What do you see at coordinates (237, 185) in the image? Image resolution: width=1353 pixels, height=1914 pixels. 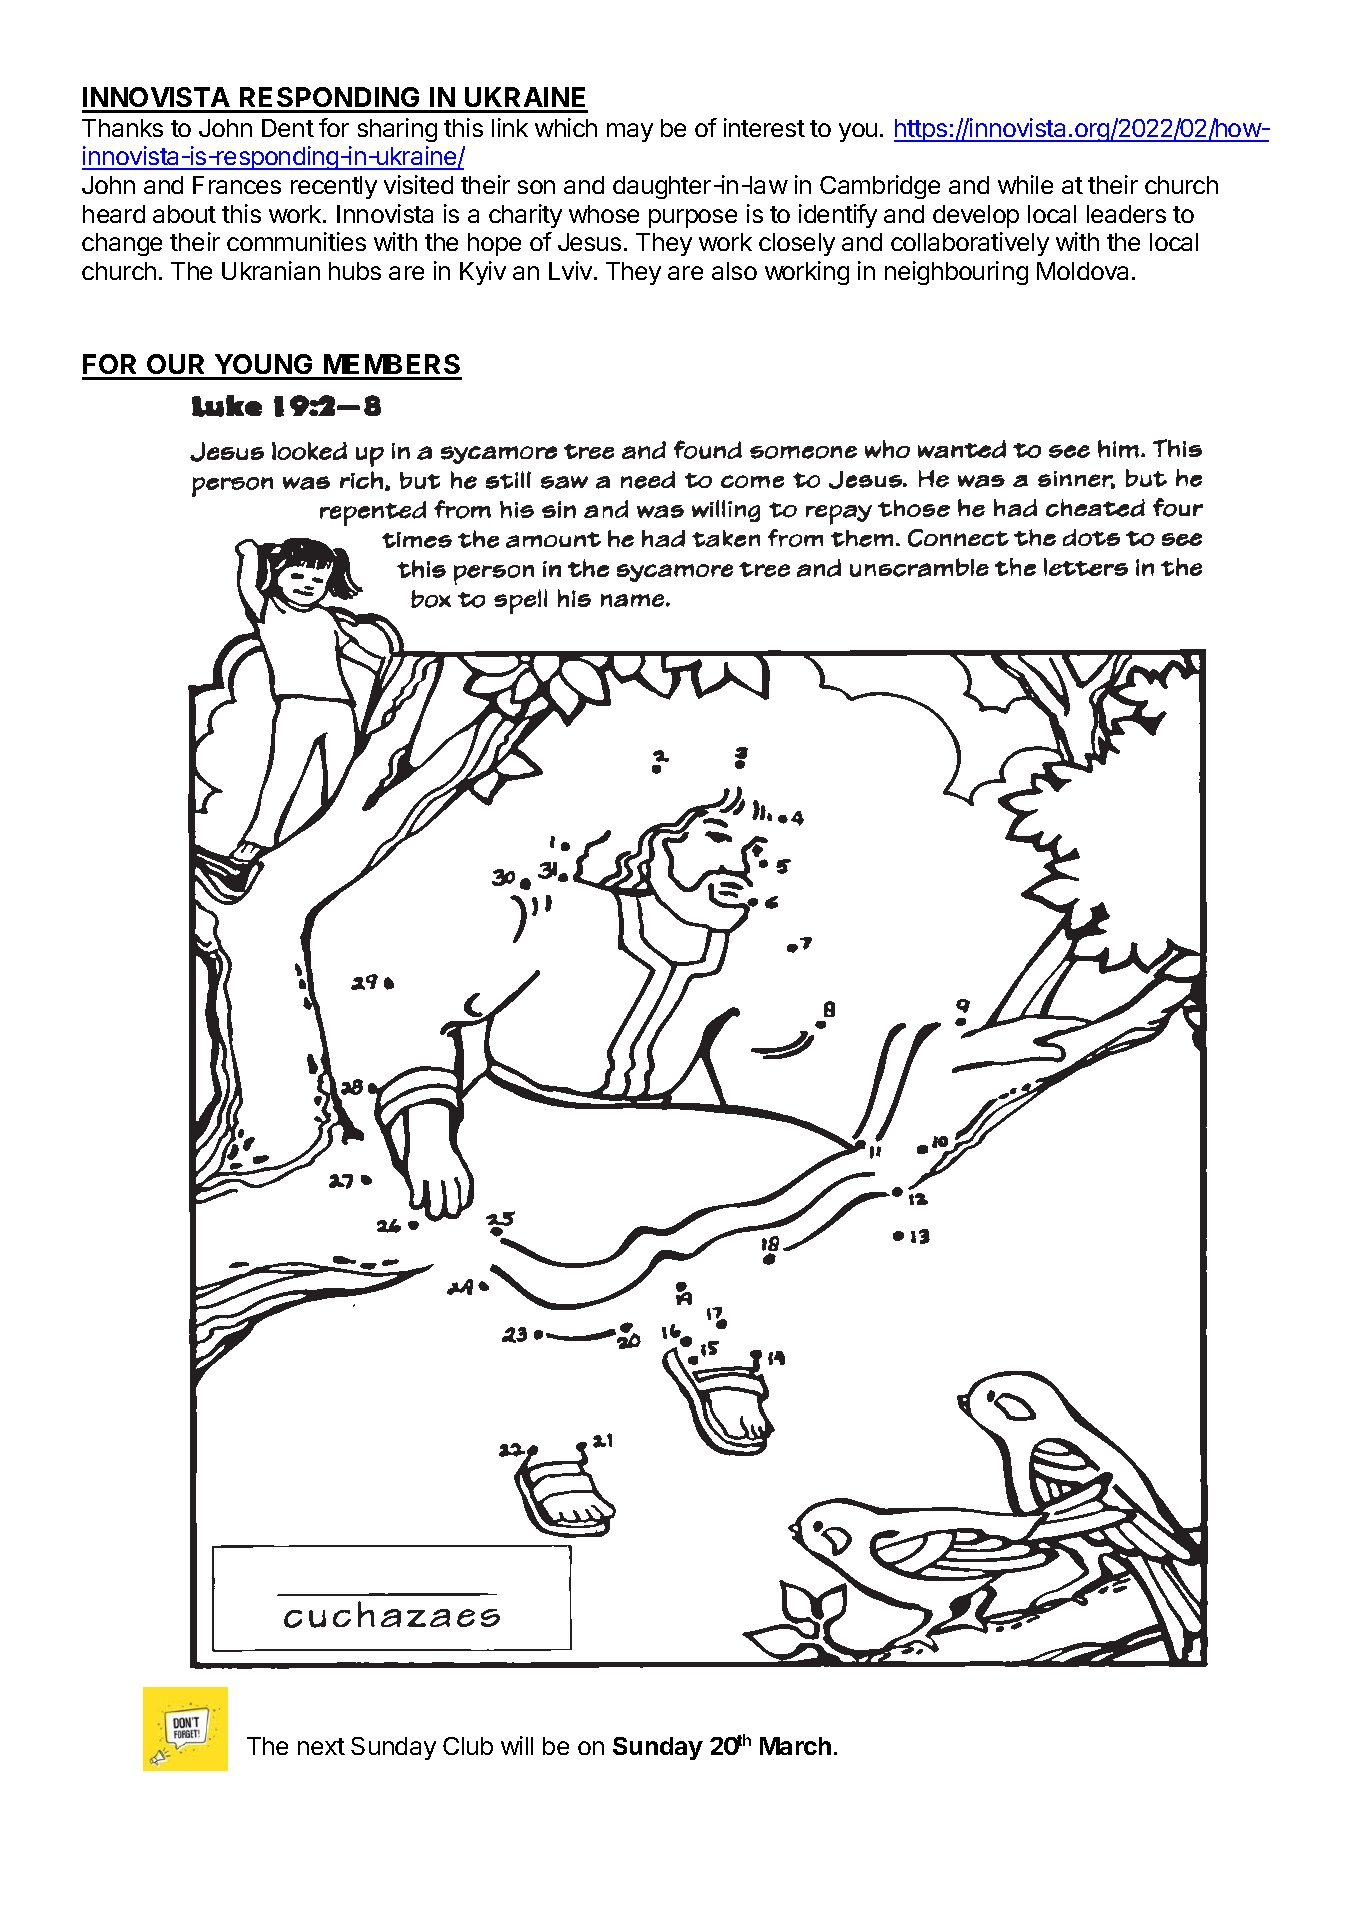 I see `Frances` at bounding box center [237, 185].
